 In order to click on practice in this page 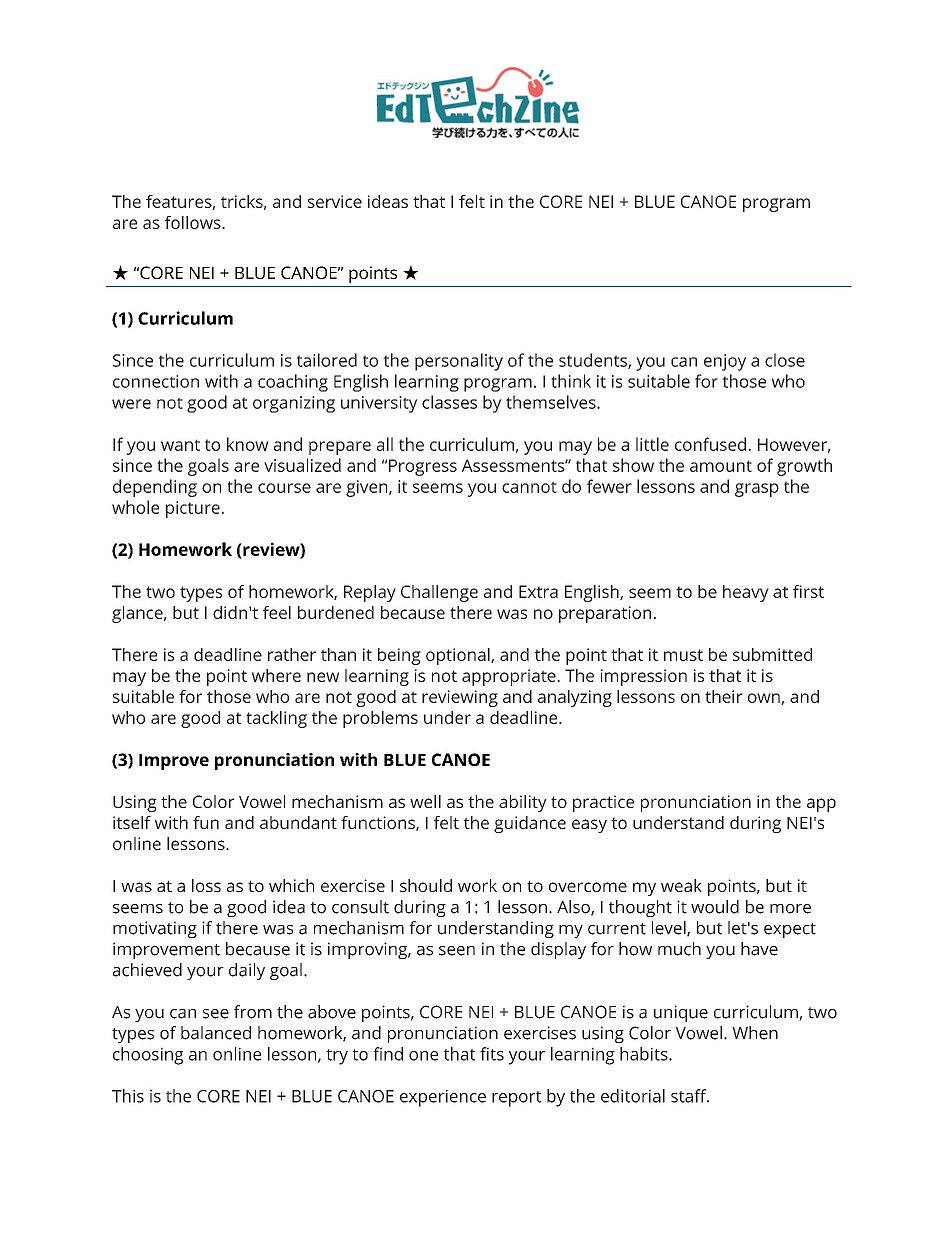, I will do `click(603, 803)`.
